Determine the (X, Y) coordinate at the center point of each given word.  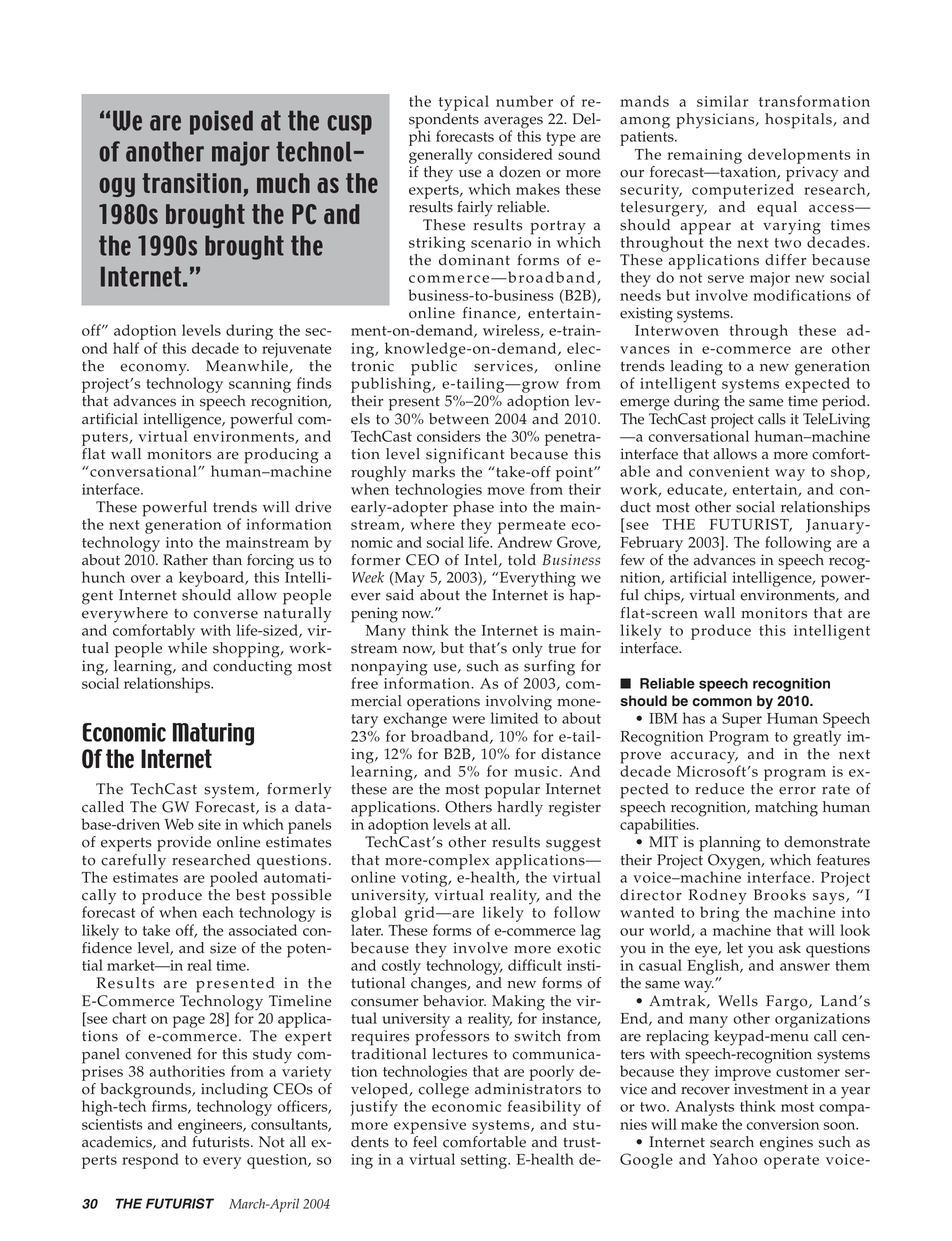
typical (464, 103)
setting (485, 1161)
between (459, 419)
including (234, 1092)
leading (696, 369)
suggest (573, 844)
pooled (234, 879)
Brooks (780, 895)
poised (221, 122)
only (527, 650)
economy (154, 370)
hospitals (799, 121)
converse (225, 614)
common (722, 702)
